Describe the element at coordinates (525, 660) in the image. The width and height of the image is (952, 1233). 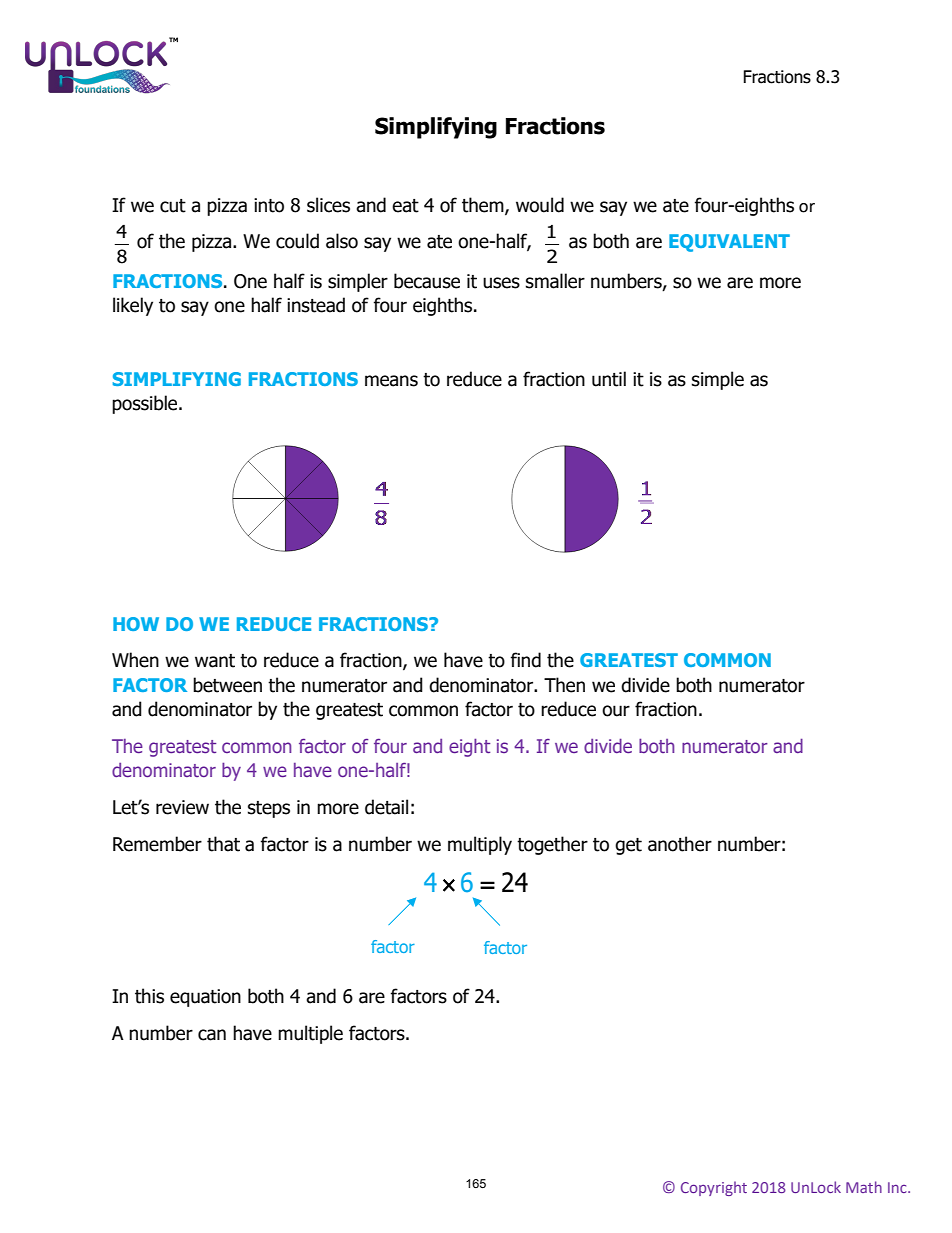
I see `find` at that location.
